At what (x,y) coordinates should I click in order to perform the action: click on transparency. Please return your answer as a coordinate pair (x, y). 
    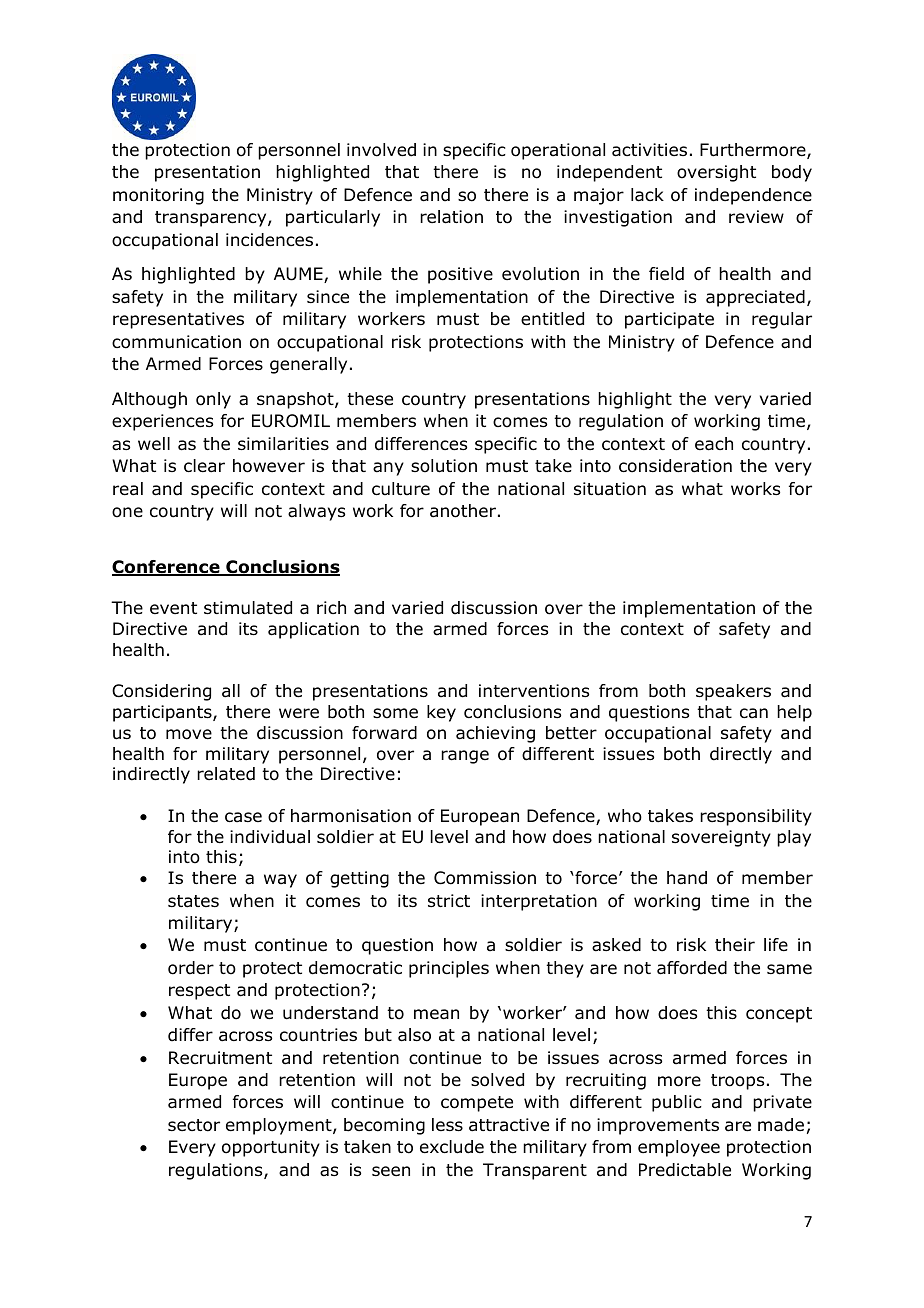
    Looking at the image, I should click on (212, 219).
